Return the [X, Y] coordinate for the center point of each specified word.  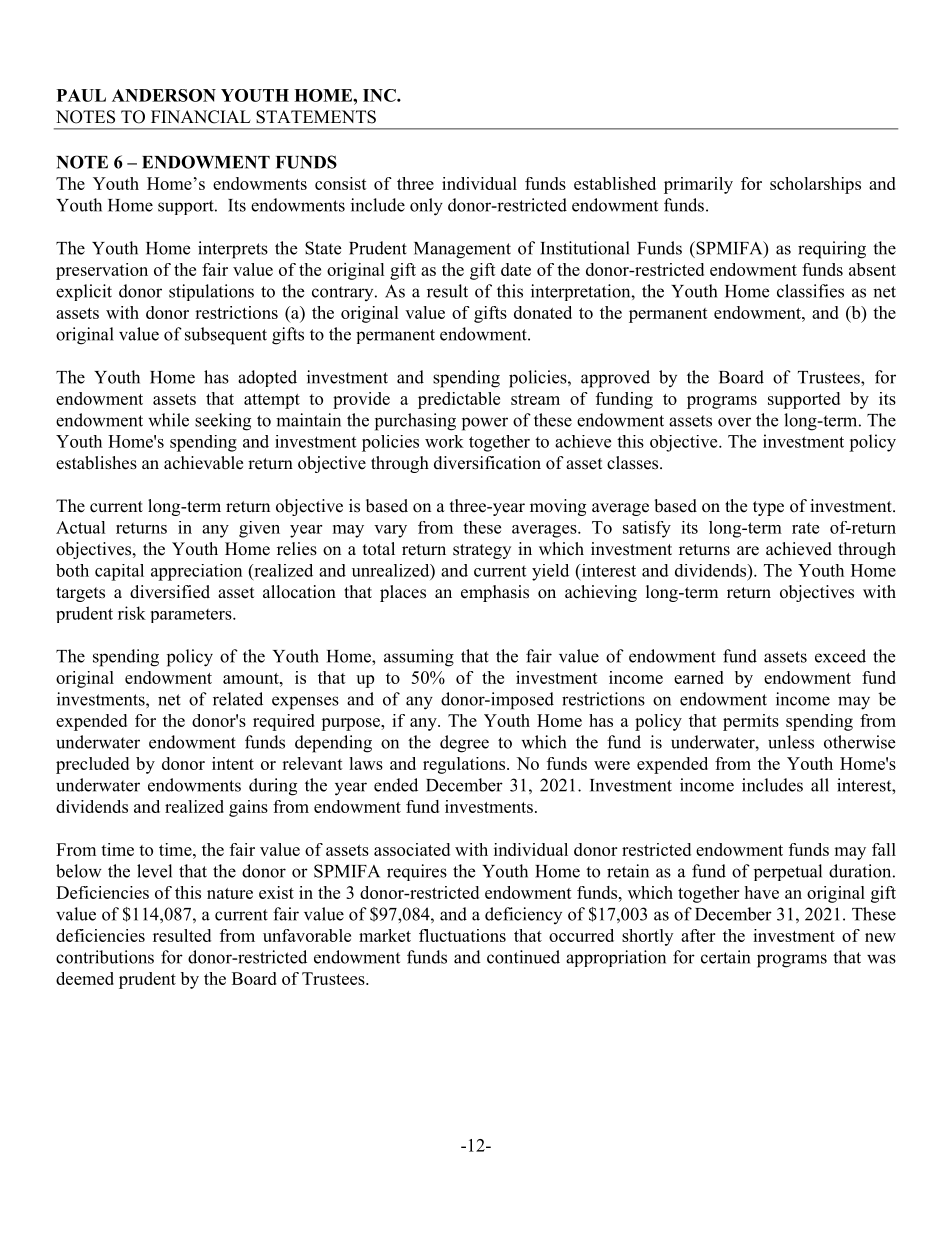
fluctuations [462, 935]
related [238, 699]
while [168, 420]
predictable [459, 400]
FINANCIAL [201, 117]
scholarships [815, 185]
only [426, 207]
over [734, 422]
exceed [840, 656]
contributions [105, 957]
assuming [419, 658]
